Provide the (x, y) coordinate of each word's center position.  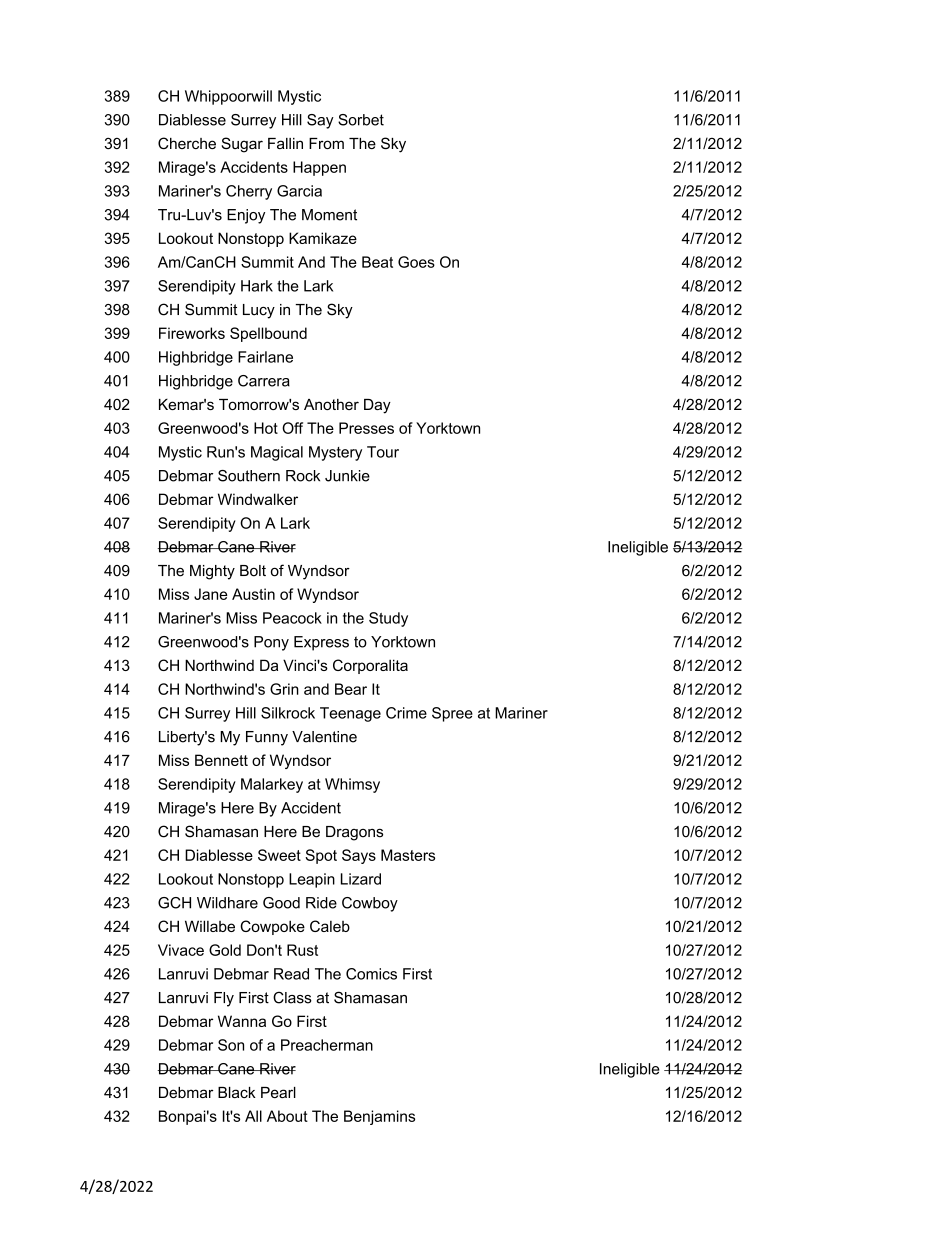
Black (237, 1092)
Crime (406, 713)
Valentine (324, 737)
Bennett (221, 760)
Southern (249, 476)
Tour (383, 452)
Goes (416, 262)
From (326, 143)
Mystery (335, 453)
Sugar (242, 145)
